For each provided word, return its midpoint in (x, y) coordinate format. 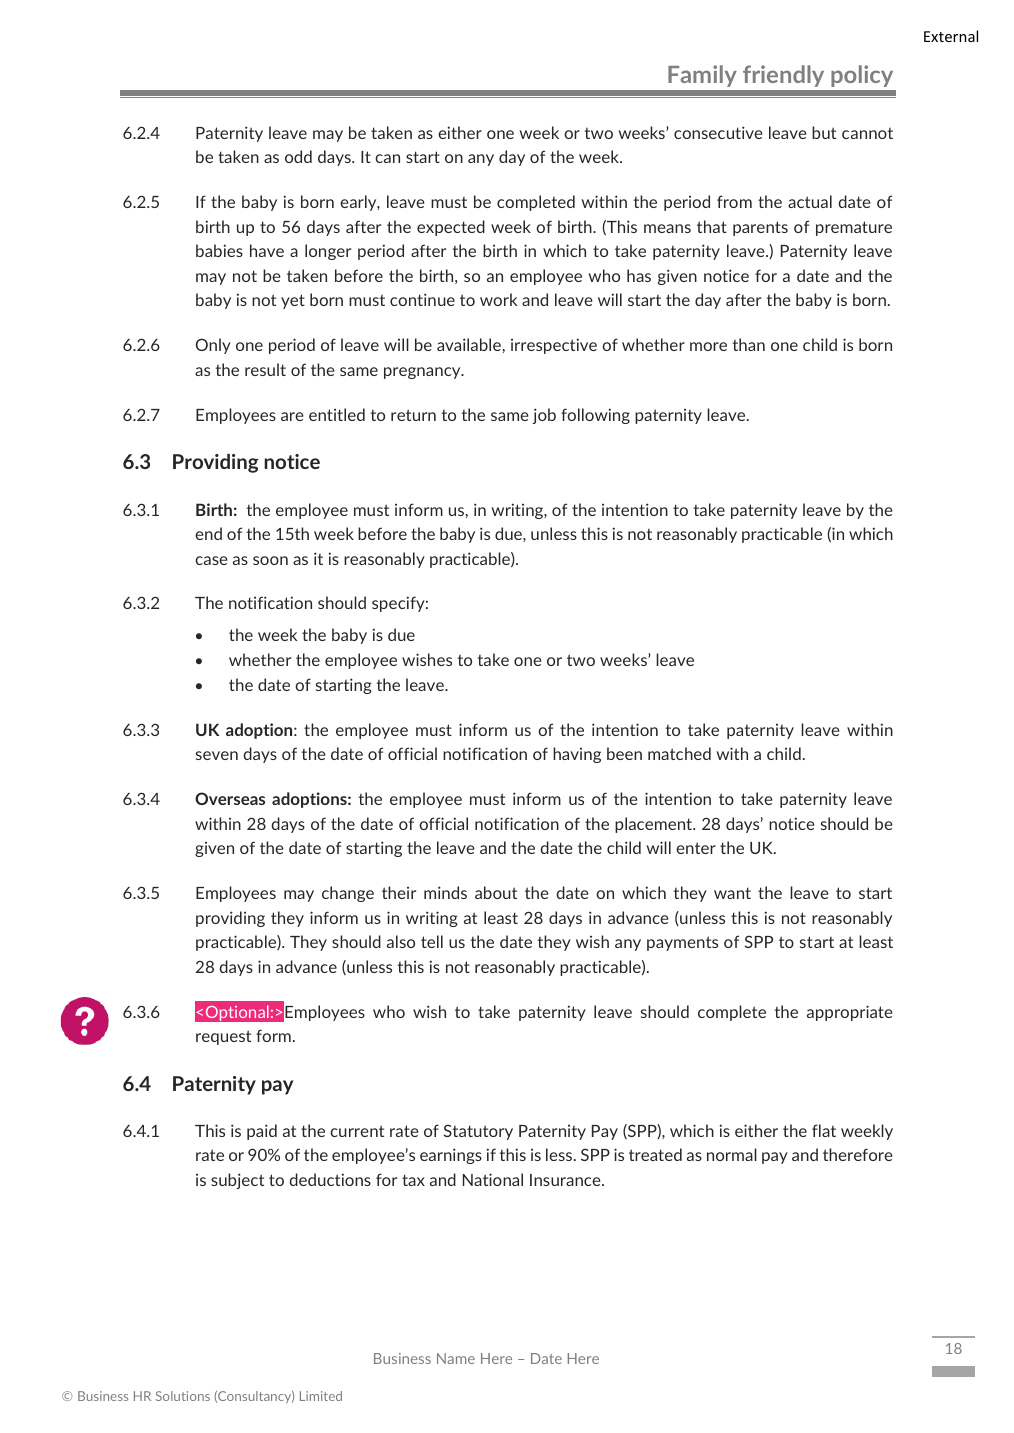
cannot (867, 133)
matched (679, 753)
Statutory (478, 1132)
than (748, 344)
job (544, 416)
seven (217, 755)
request (223, 1037)
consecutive (718, 132)
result (265, 369)
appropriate (850, 1013)
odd (298, 156)
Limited (321, 1396)
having (577, 755)
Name (456, 1358)
